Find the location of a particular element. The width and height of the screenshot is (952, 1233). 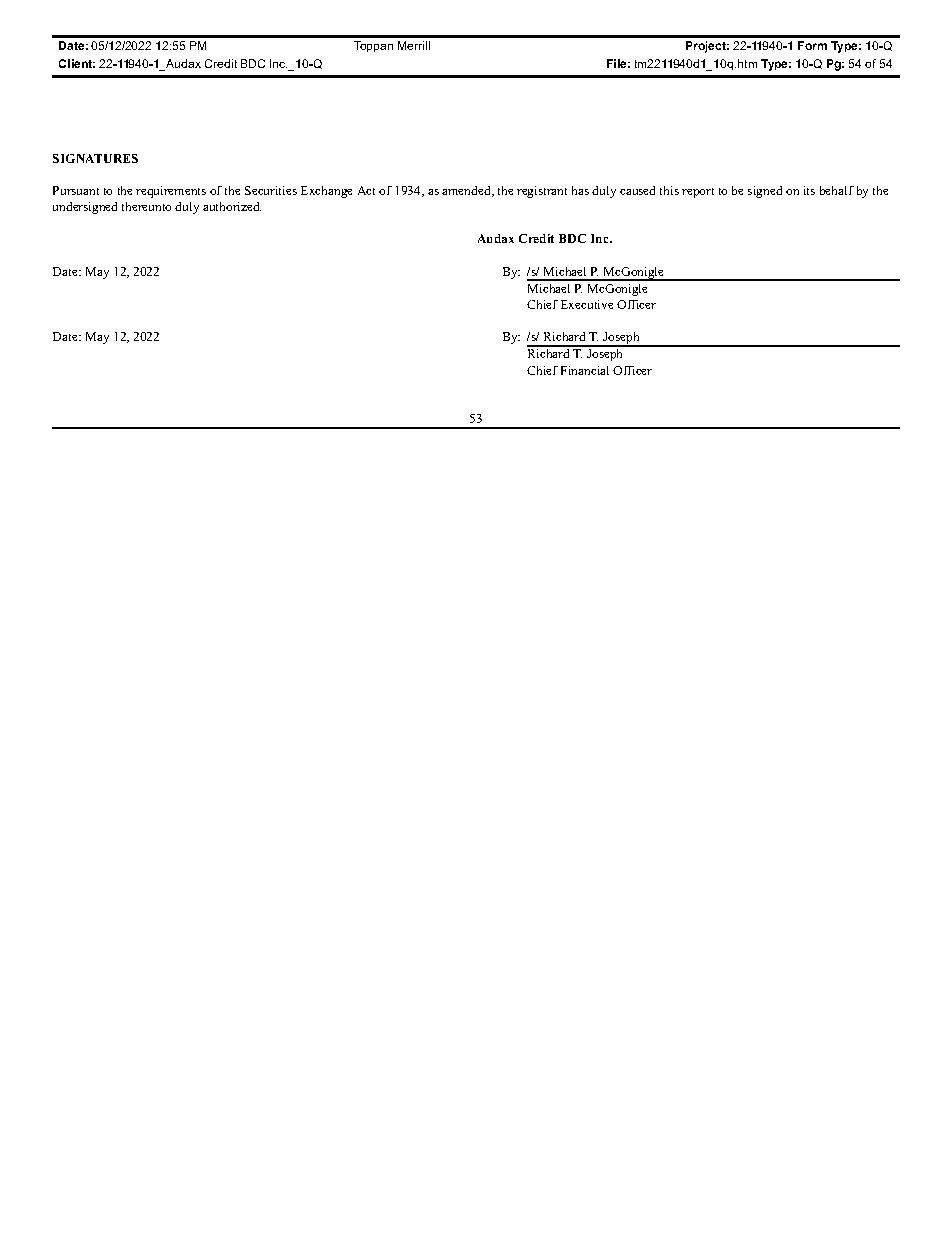

SIGNATURES is located at coordinates (95, 158).
